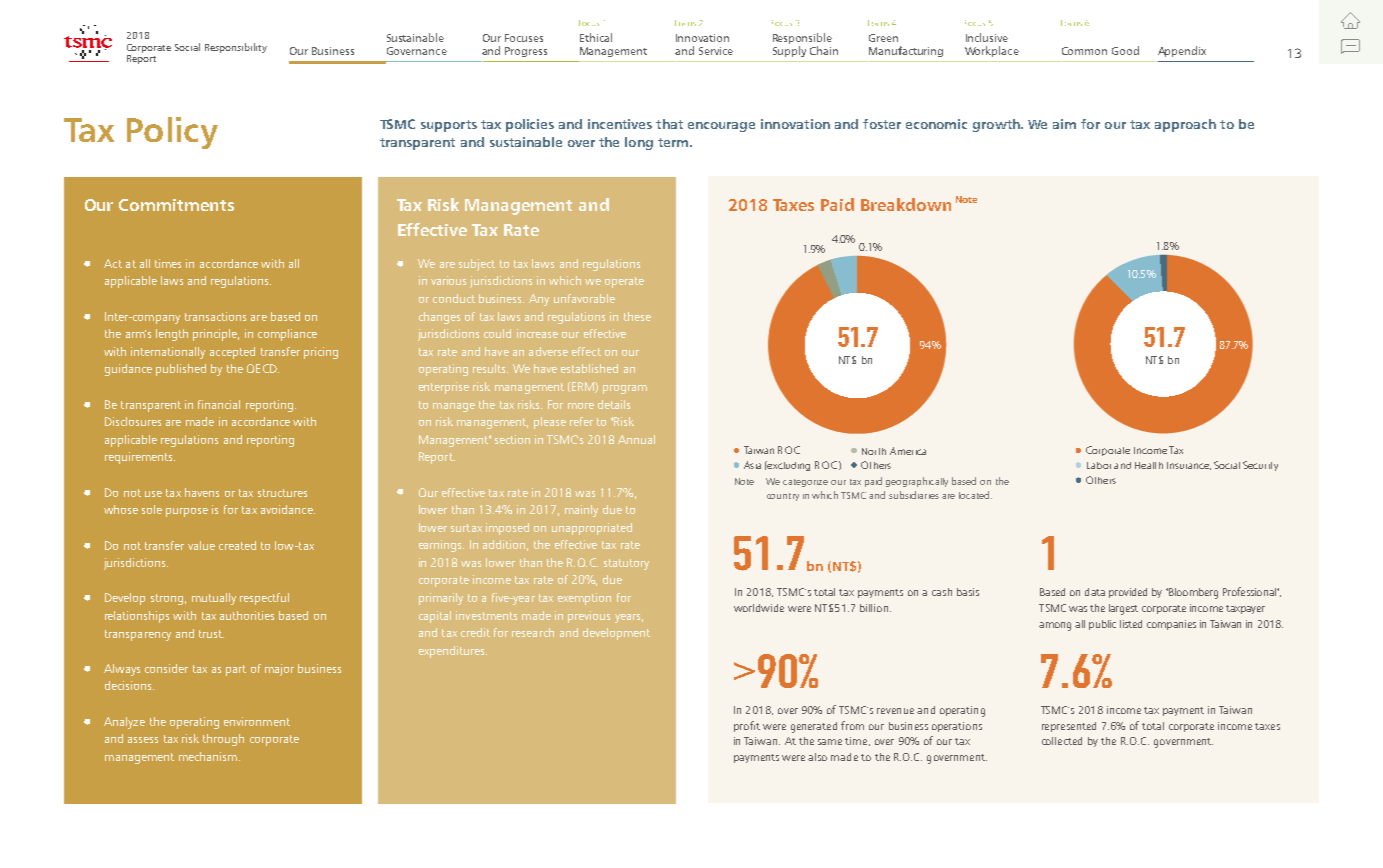 This document has height=868, width=1383. I want to click on program, so click(625, 389).
